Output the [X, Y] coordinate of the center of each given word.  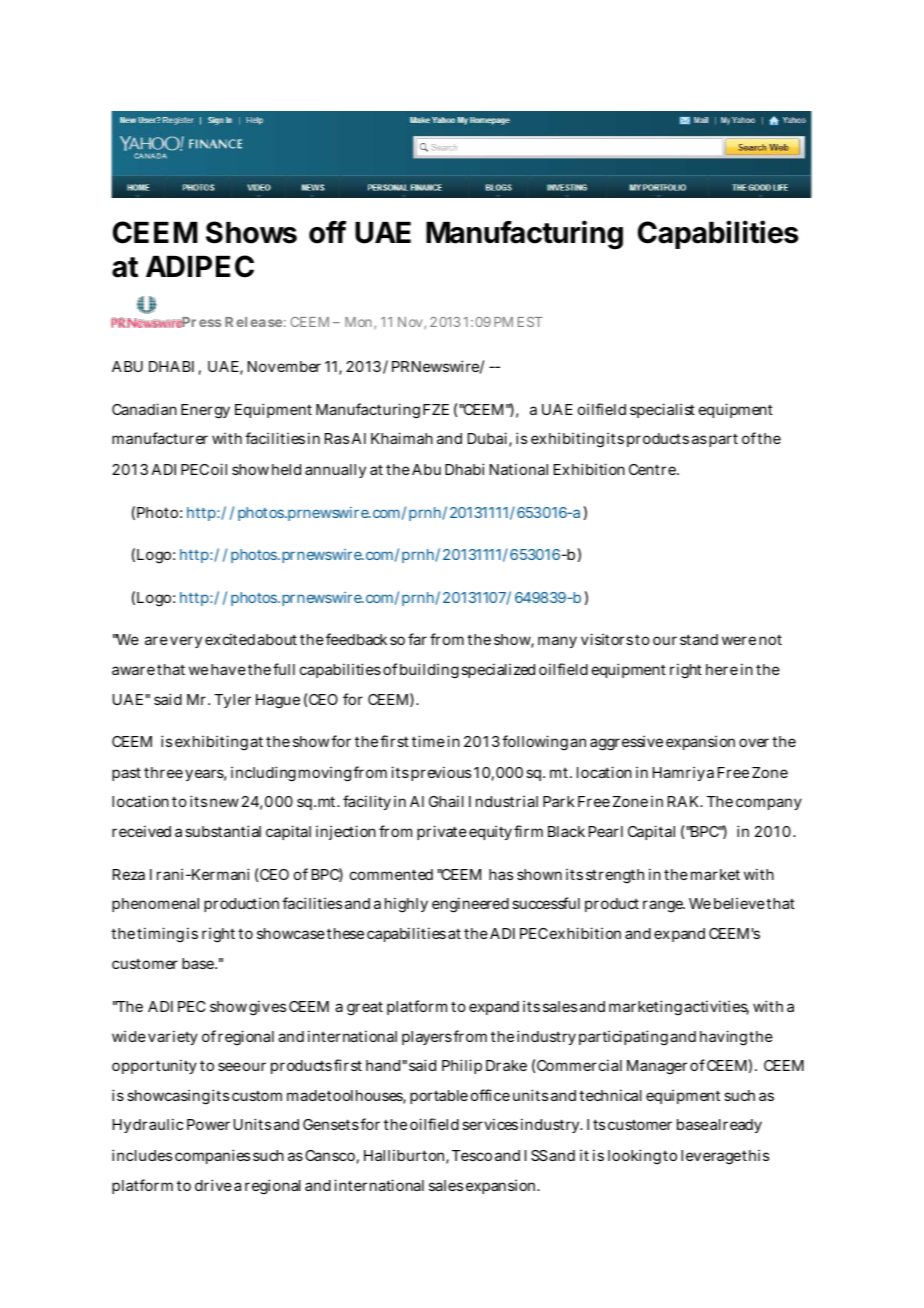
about [277, 639]
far [417, 639]
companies [212, 1156]
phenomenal [155, 905]
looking [634, 1157]
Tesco [472, 1155]
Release [253, 322]
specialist [662, 410]
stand [699, 639]
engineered [470, 905]
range [664, 906]
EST [530, 322]
